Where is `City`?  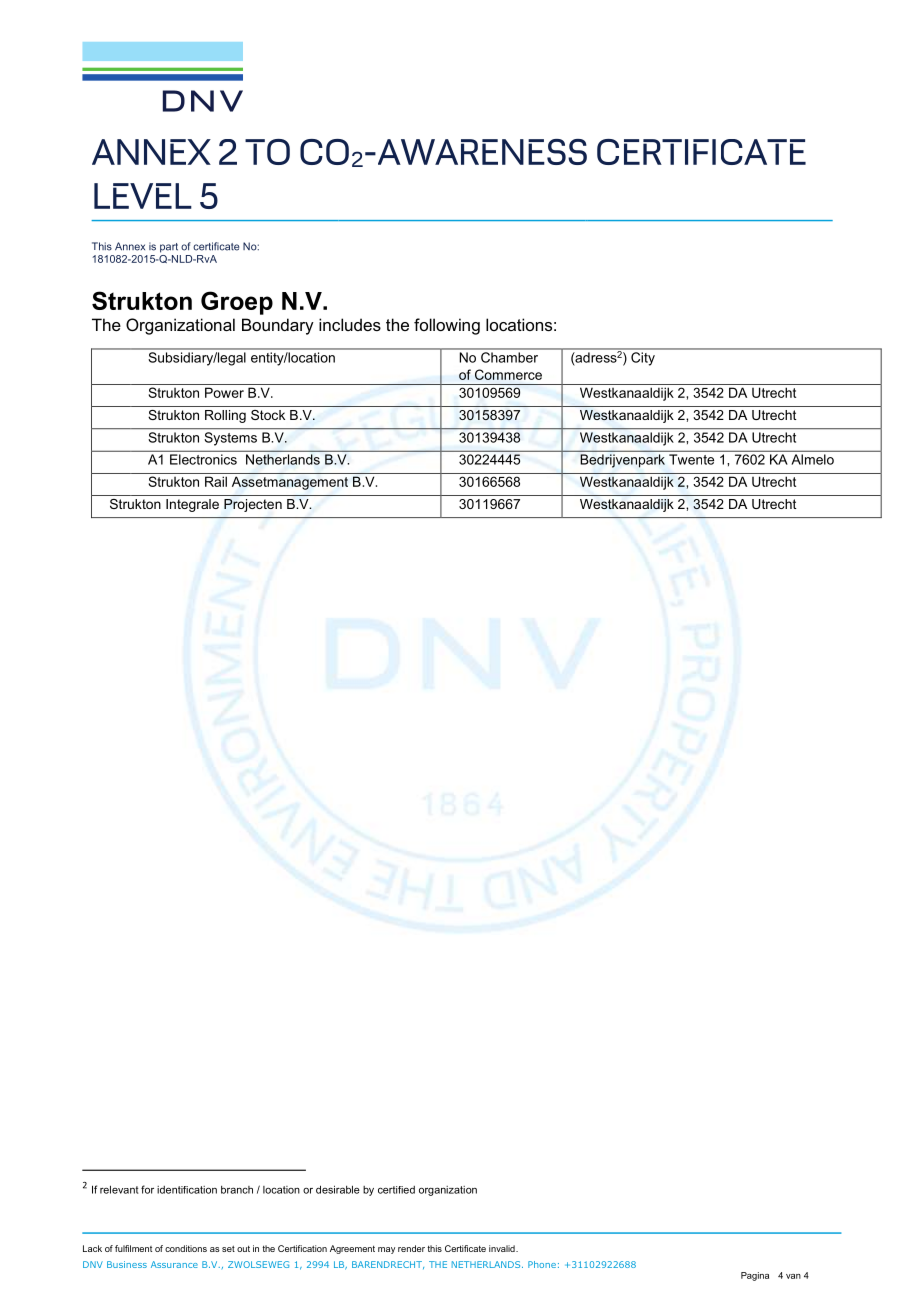 City is located at coordinates (643, 359).
